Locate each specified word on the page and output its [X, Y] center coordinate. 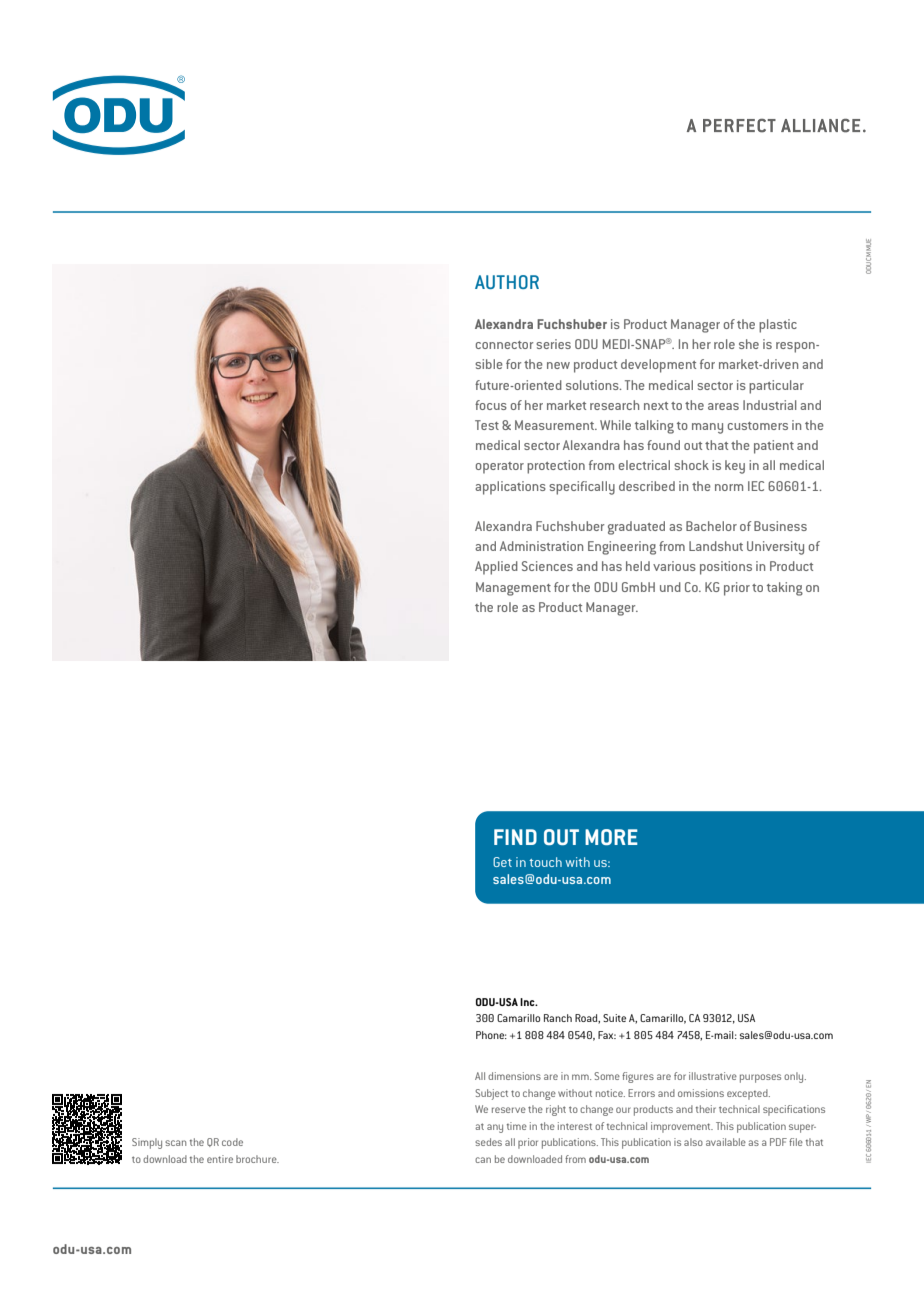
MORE [611, 837]
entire [220, 1159]
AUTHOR [507, 282]
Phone [491, 1035]
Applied [496, 568]
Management [513, 589]
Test [487, 425]
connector [504, 345]
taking [785, 589]
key [735, 467]
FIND [515, 837]
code [232, 1142]
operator [500, 468]
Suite [614, 1018]
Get [502, 862]
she [749, 344]
